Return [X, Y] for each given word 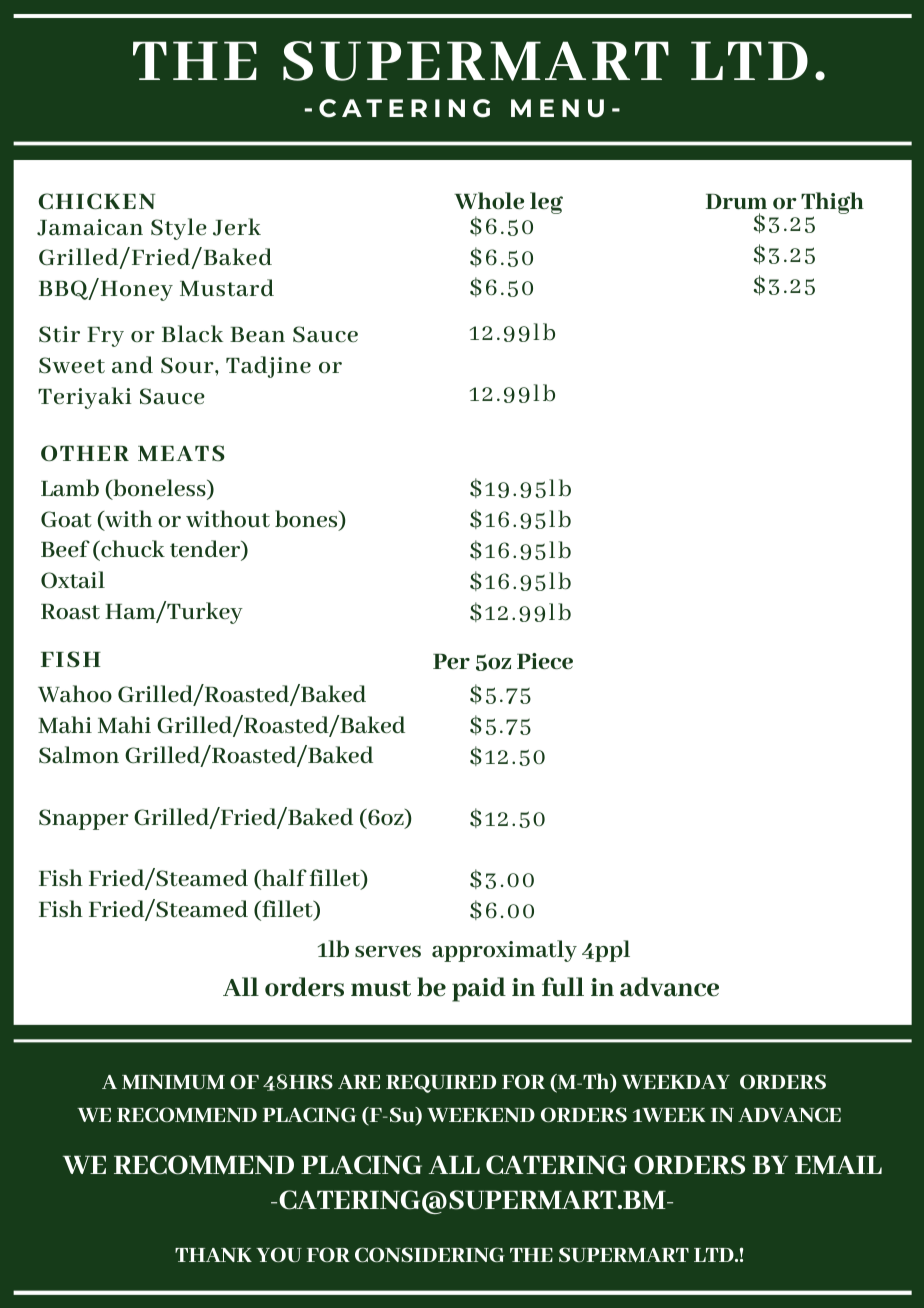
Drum [736, 202]
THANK [213, 1255]
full [563, 987]
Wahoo [75, 694]
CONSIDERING [430, 1254]
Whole [489, 201]
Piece [545, 661]
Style [179, 229]
